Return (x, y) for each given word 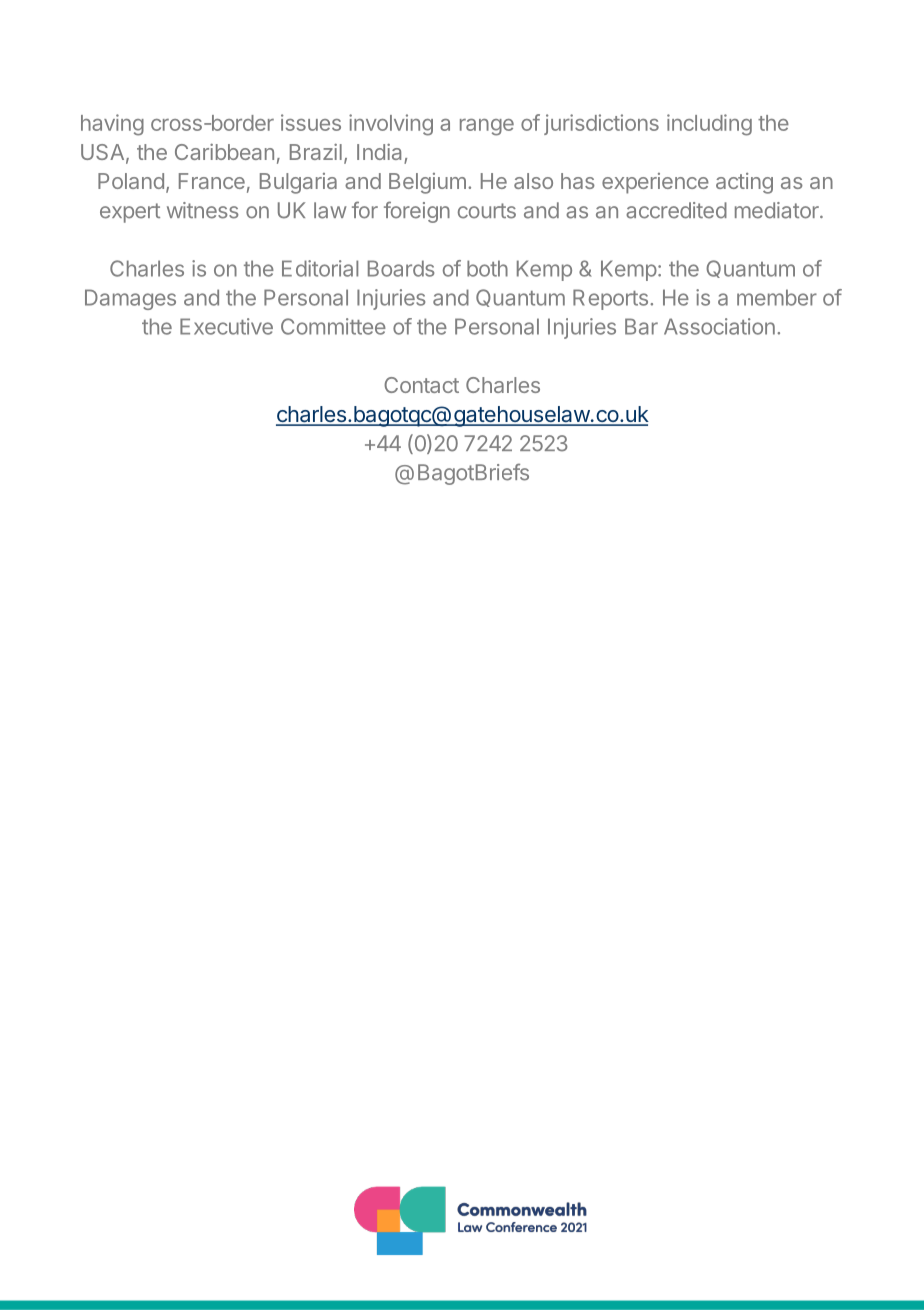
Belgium (427, 183)
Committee (333, 326)
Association (719, 326)
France (212, 181)
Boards (401, 268)
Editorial (320, 268)
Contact (421, 385)
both (487, 268)
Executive (226, 326)
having (112, 125)
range (487, 127)
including (709, 125)
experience (655, 183)
